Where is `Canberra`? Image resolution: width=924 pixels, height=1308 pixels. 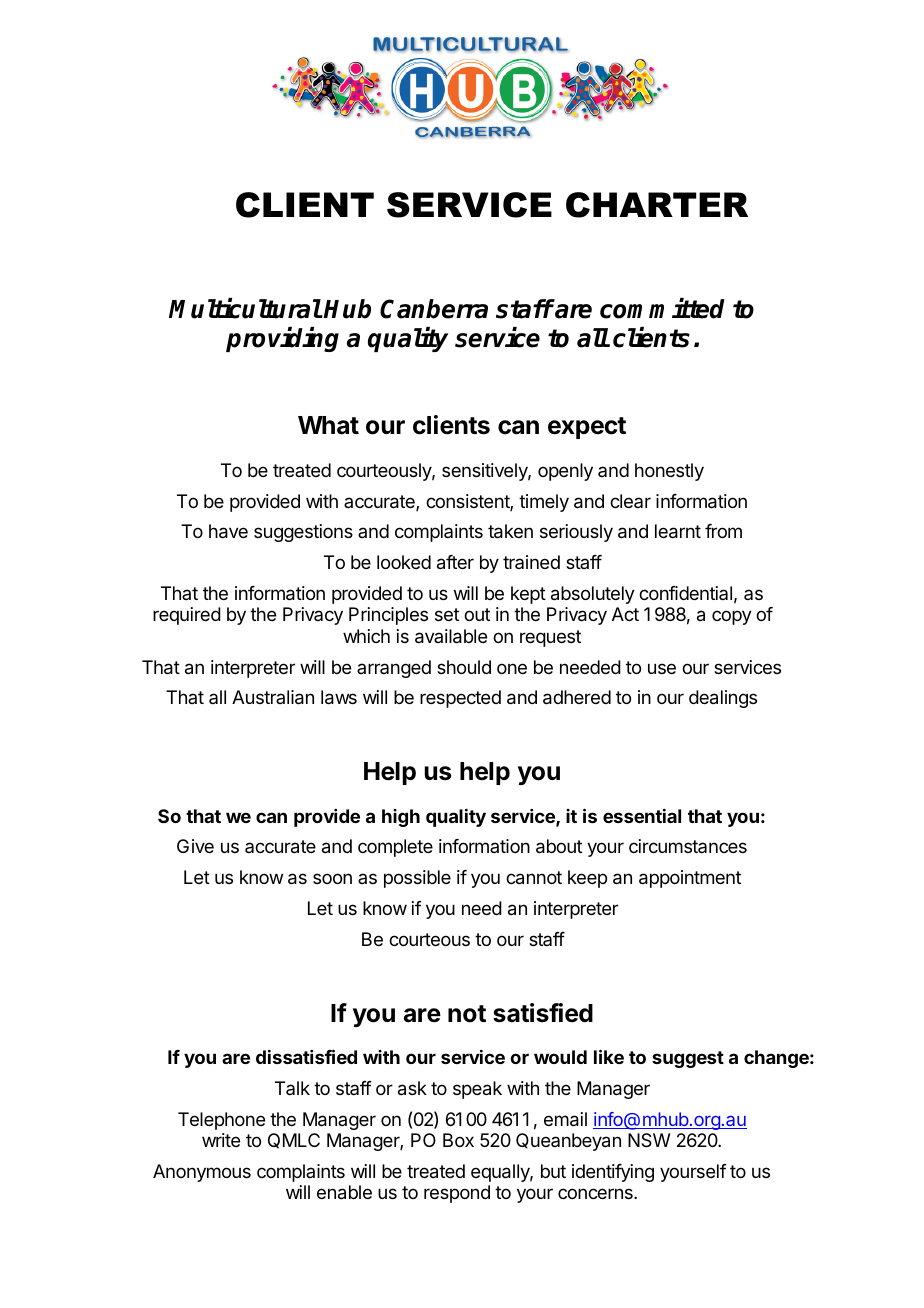
Canberra is located at coordinates (434, 309).
